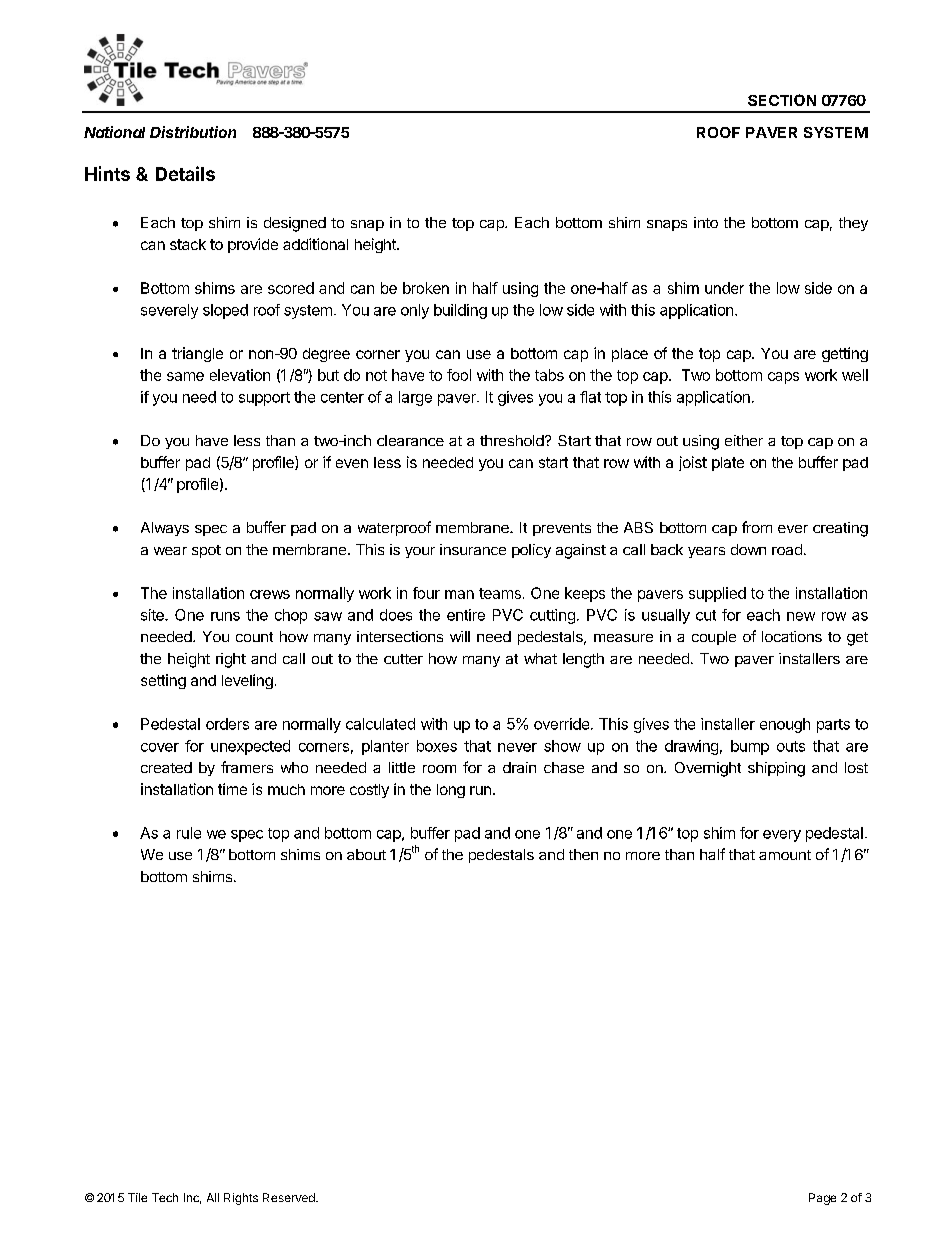 The image size is (952, 1233). Describe the element at coordinates (165, 1197) in the screenshot. I see `Tech` at that location.
